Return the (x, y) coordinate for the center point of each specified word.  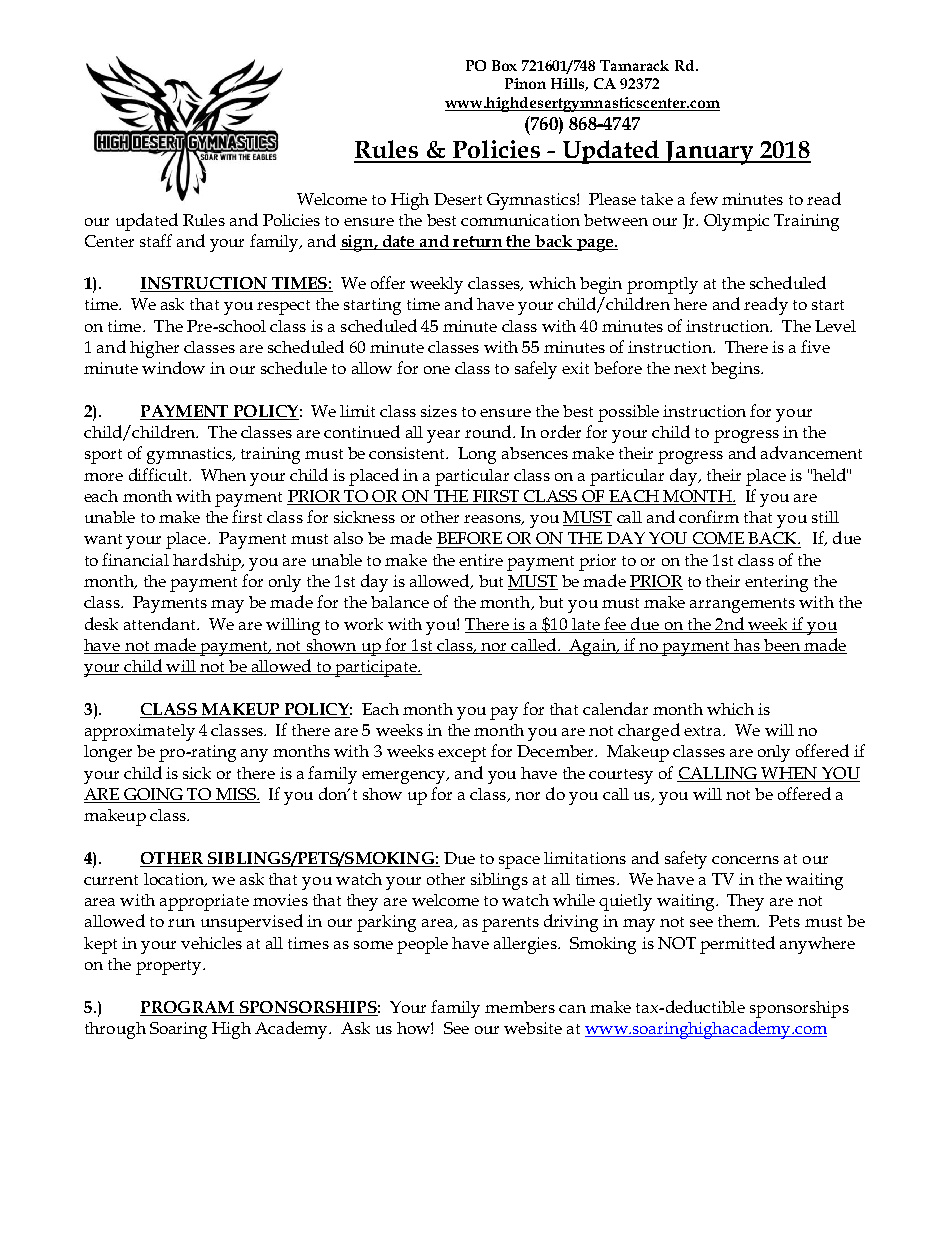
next (690, 369)
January (709, 153)
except (462, 754)
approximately (140, 732)
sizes (439, 411)
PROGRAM (187, 1007)
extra (704, 731)
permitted (737, 945)
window (173, 367)
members (520, 1007)
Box (504, 65)
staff (156, 240)
